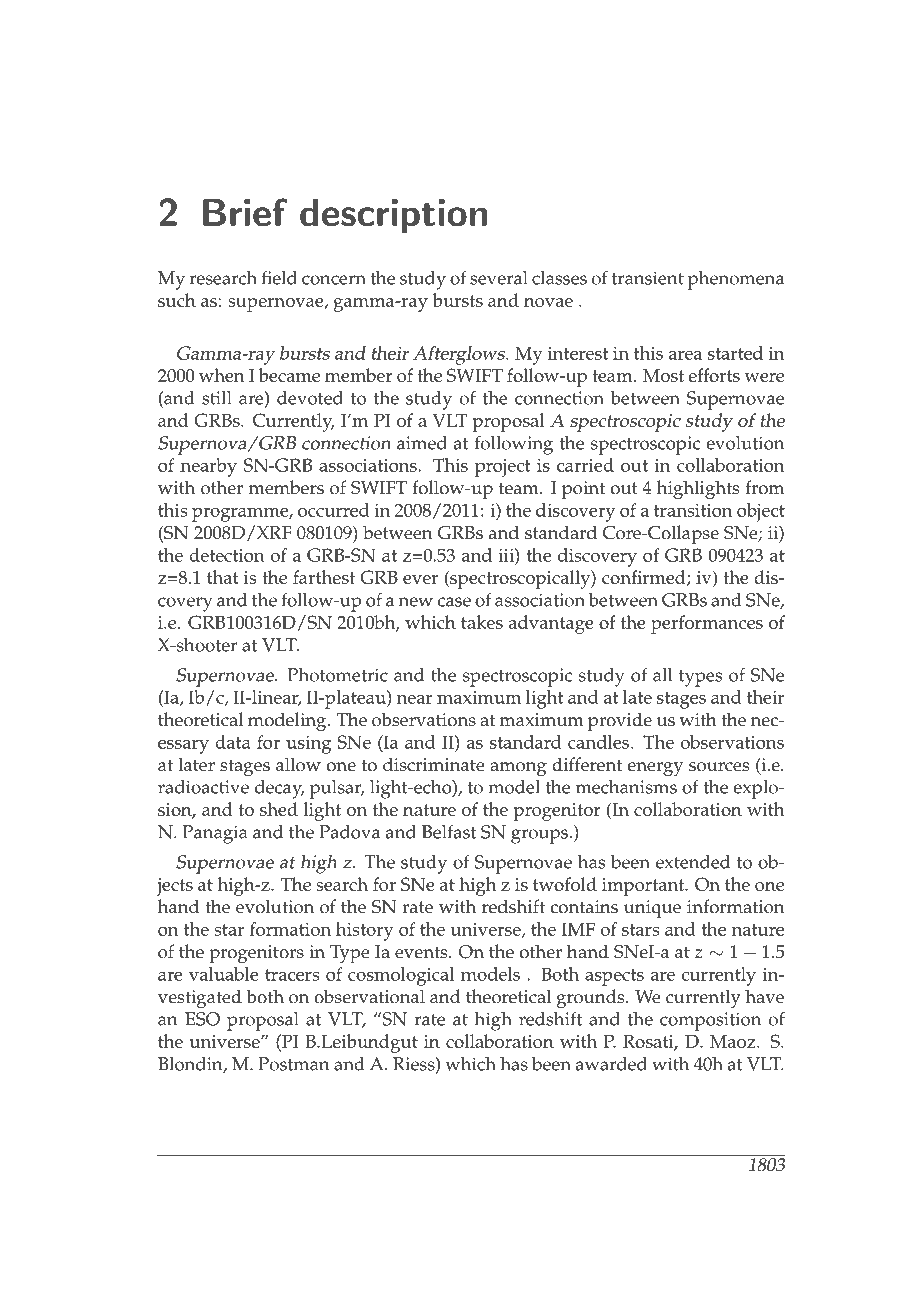 The image size is (924, 1308). Describe the element at coordinates (482, 622) in the screenshot. I see `takes` at that location.
